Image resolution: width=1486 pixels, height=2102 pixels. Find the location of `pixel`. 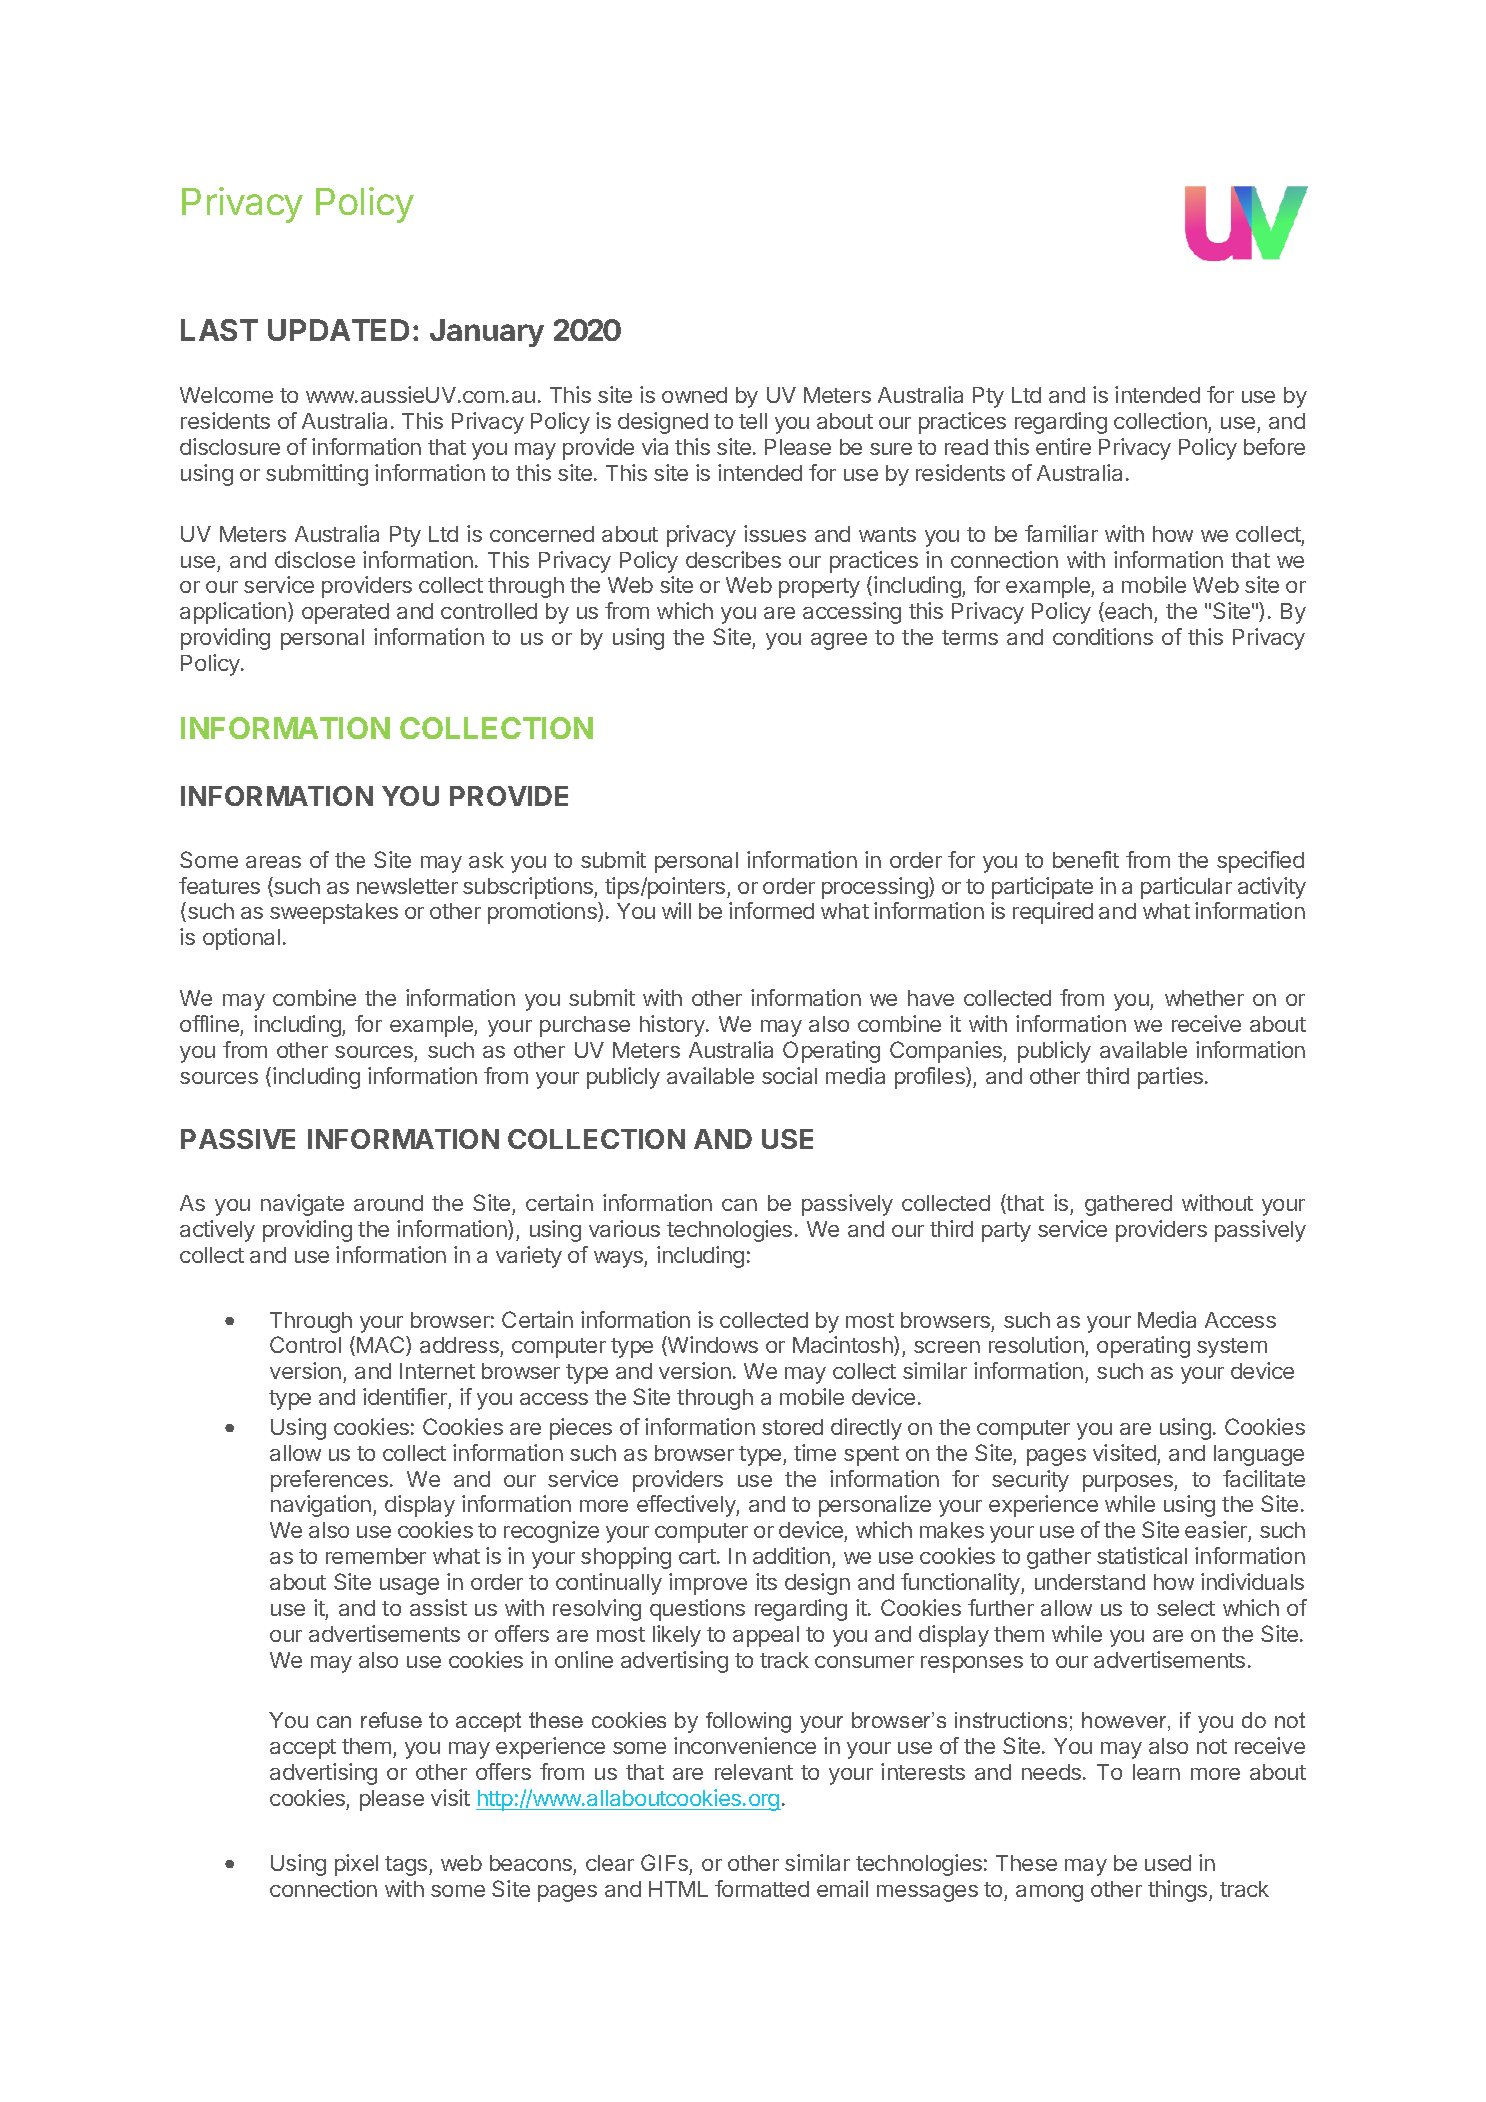

pixel is located at coordinates (356, 1865).
